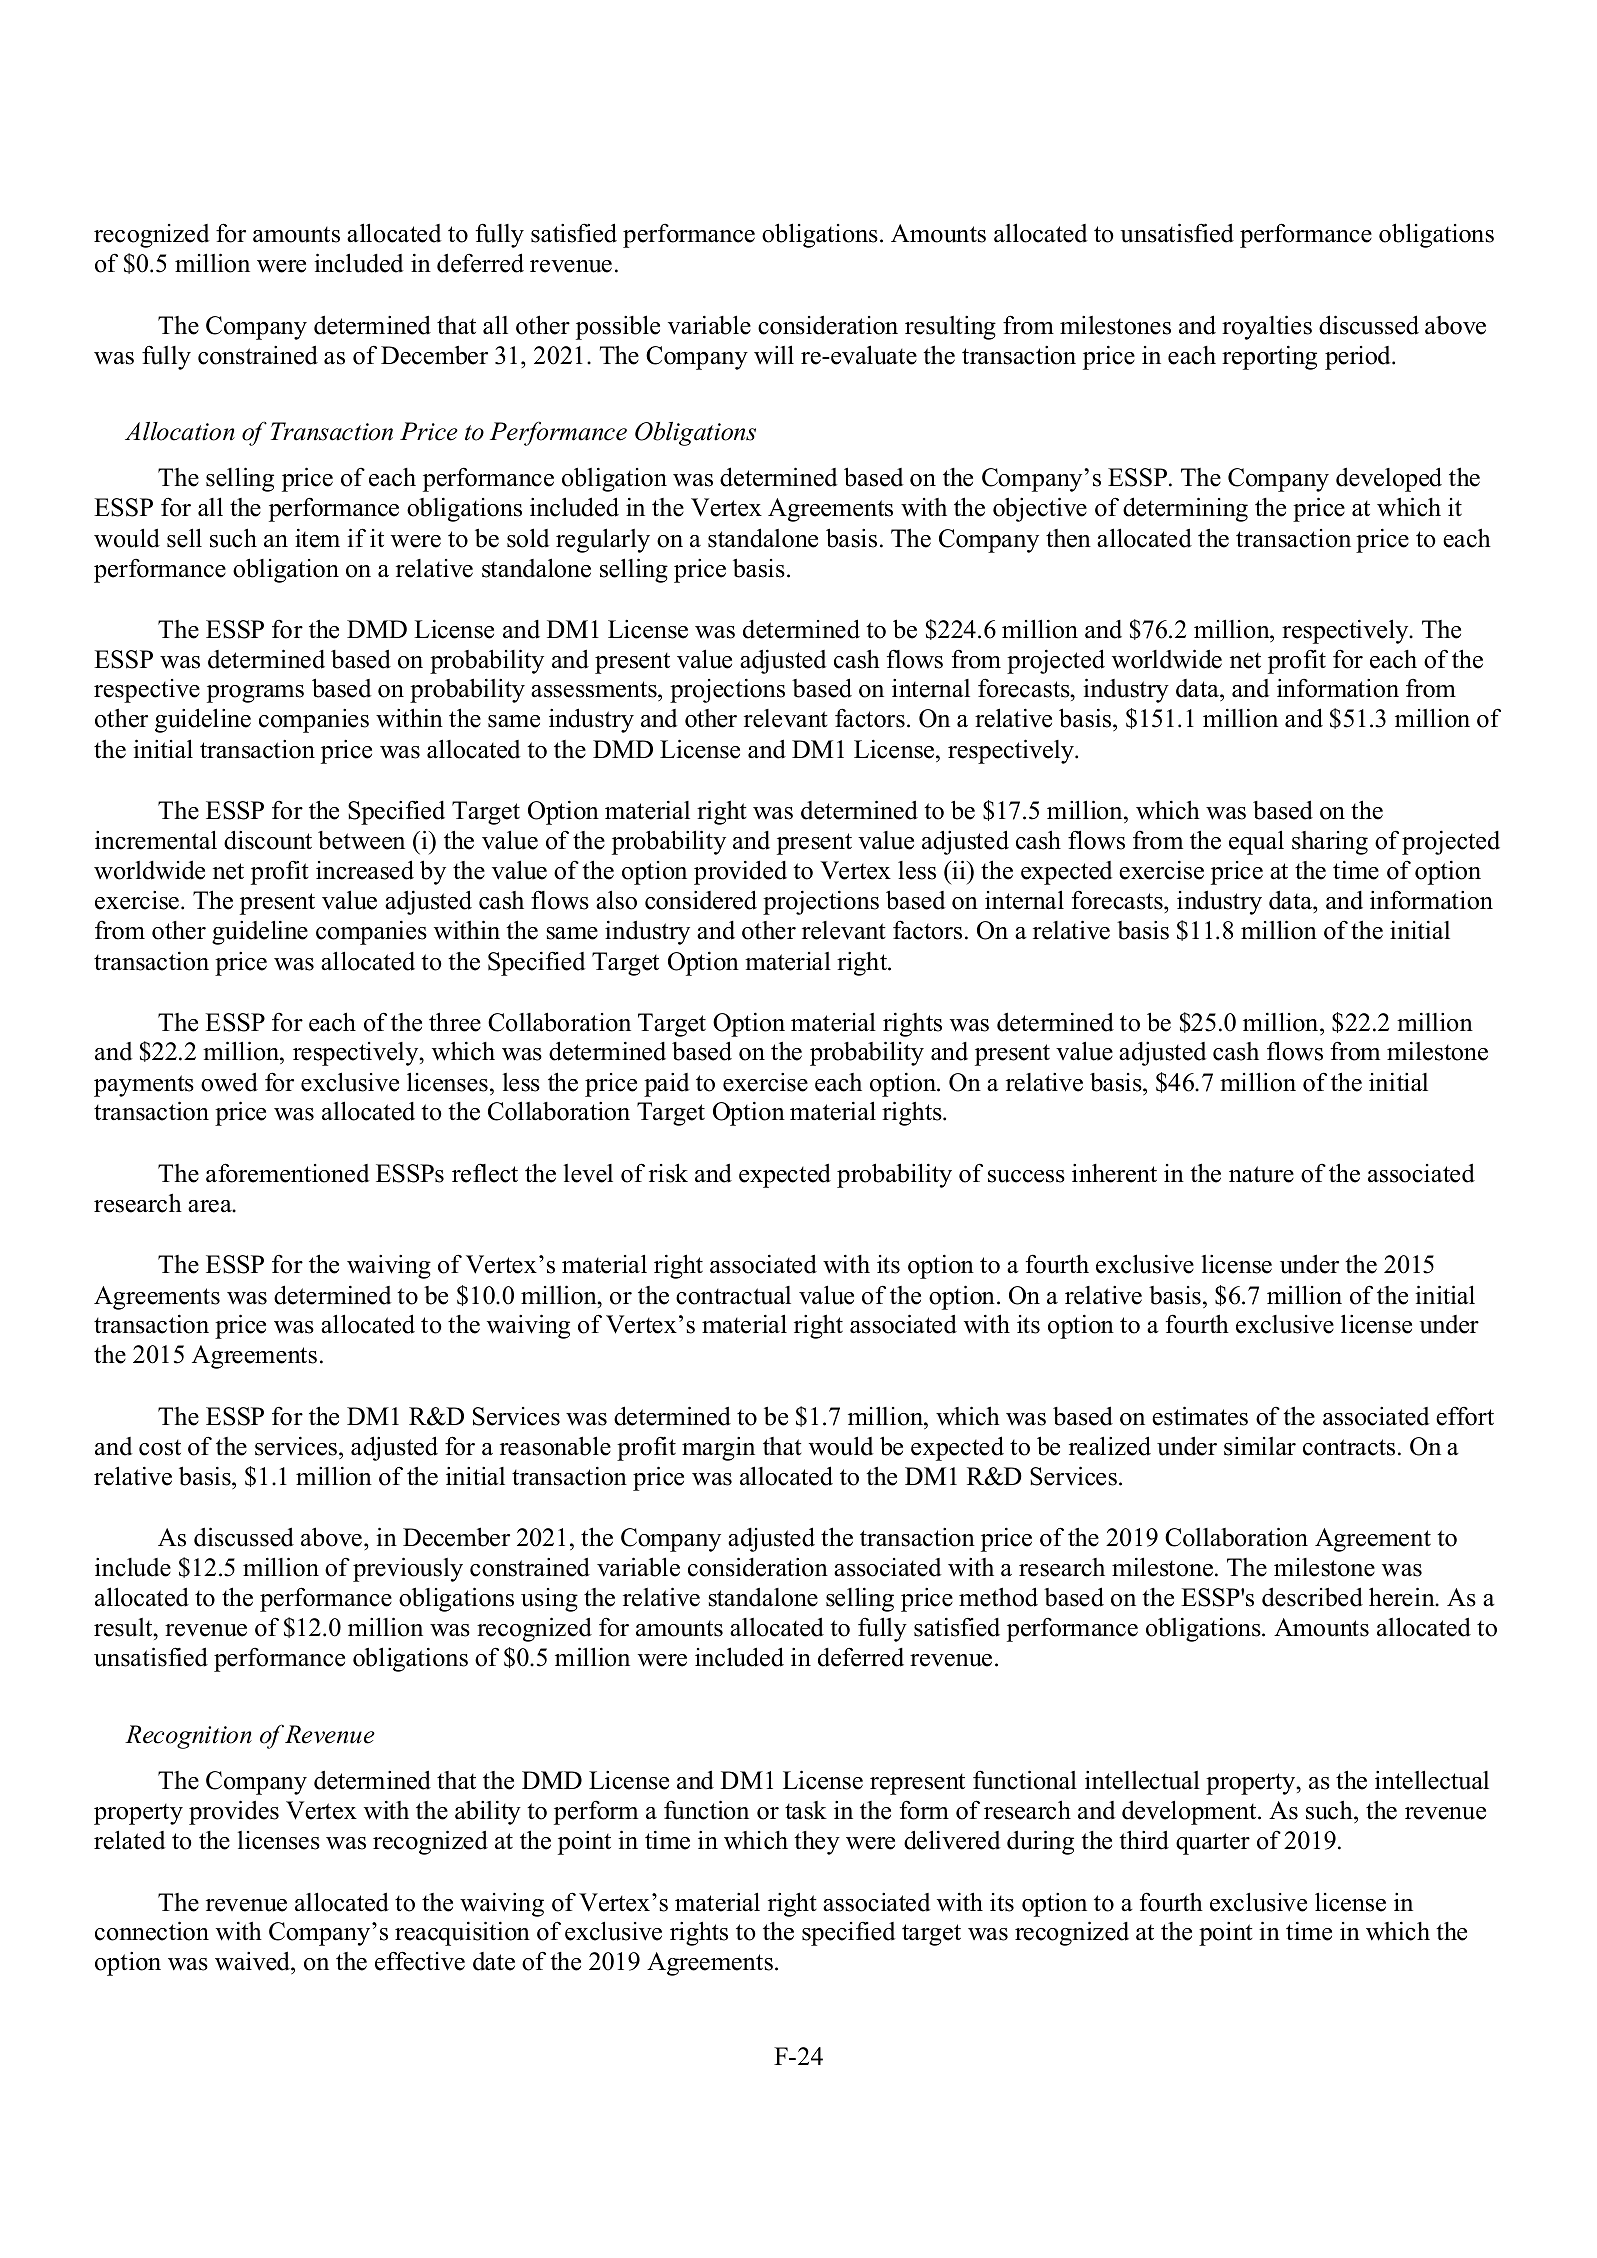 The image size is (1597, 2258). Describe the element at coordinates (1190, 1812) in the screenshot. I see `development` at that location.
